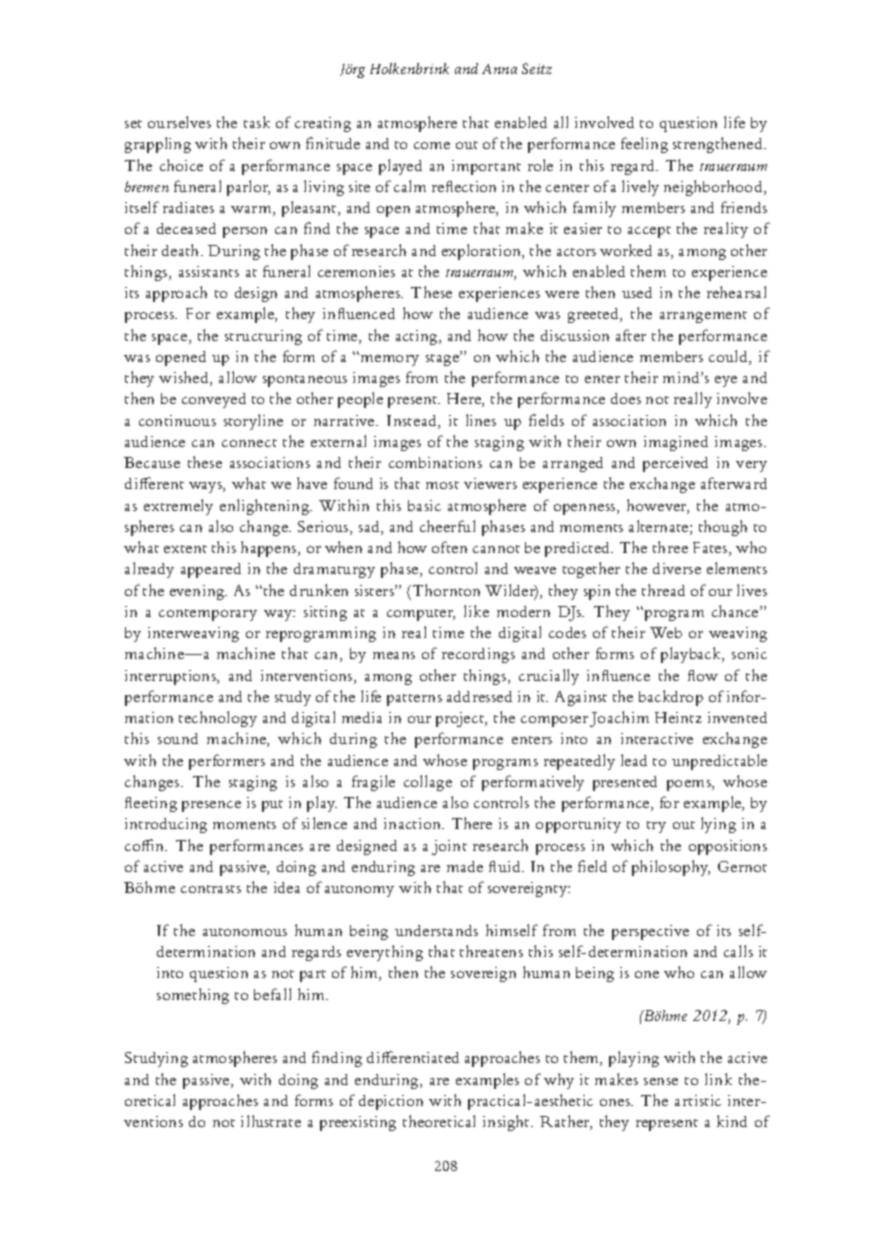  I want to click on Thornton, so click(446, 590).
